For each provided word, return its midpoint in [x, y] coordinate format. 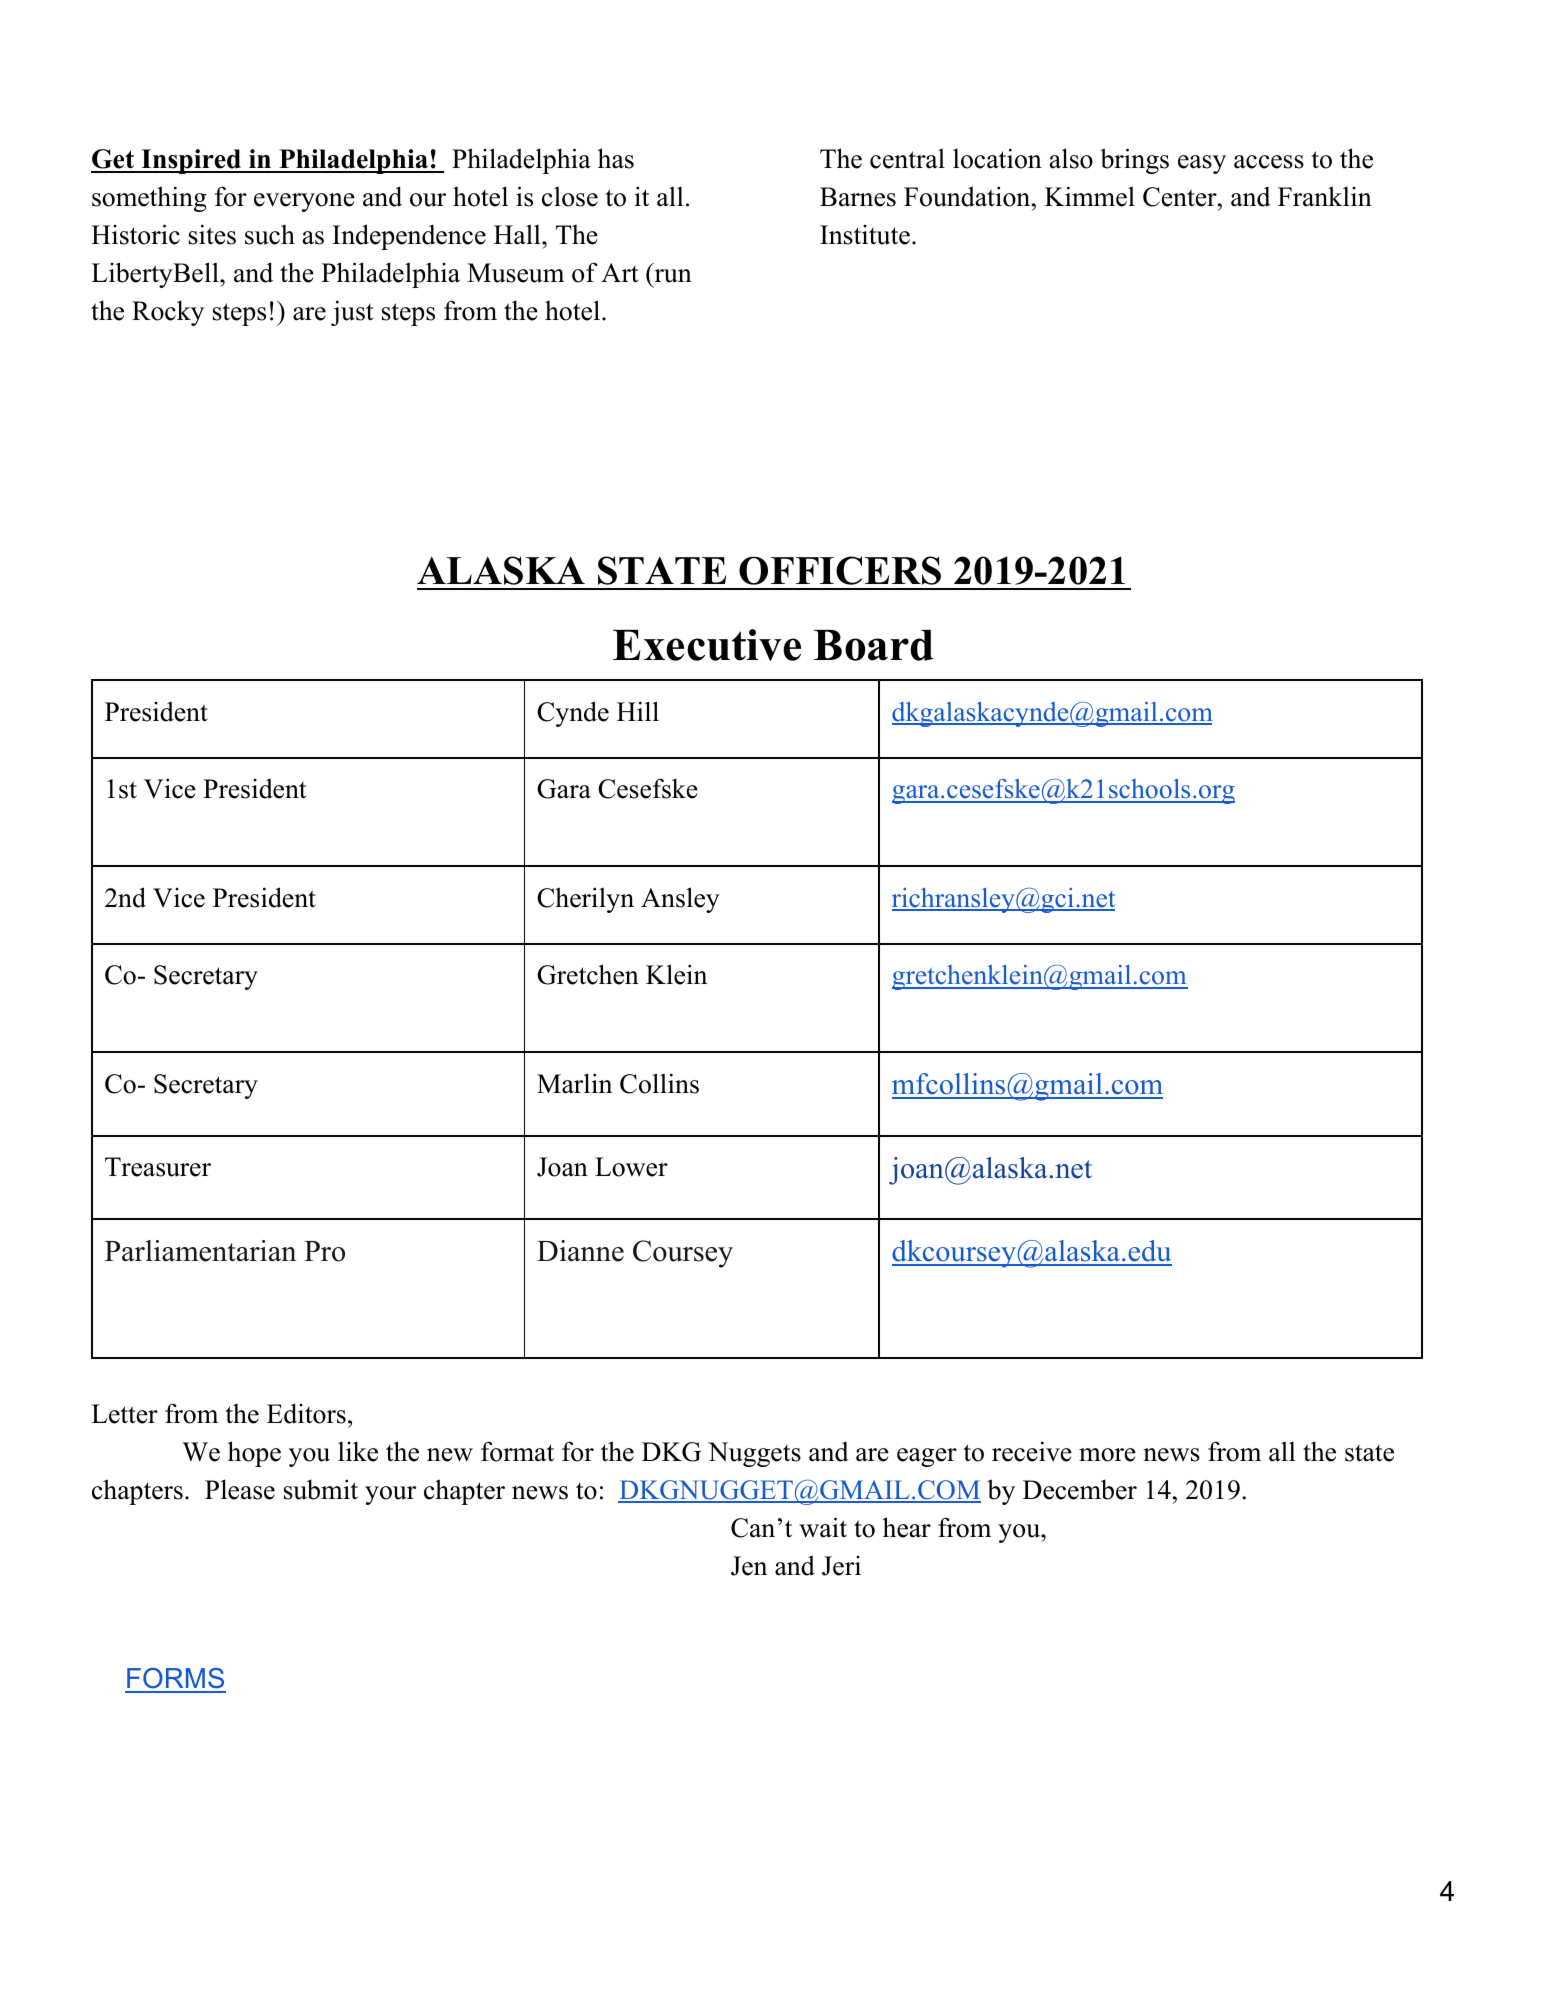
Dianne [580, 1251]
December [1080, 1489]
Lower [631, 1167]
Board [874, 645]
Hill [638, 711]
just [352, 313]
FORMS [175, 1680]
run [673, 276]
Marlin [574, 1083]
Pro [324, 1251]
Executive [707, 645]
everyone [304, 202]
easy [1202, 164]
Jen [749, 1566]
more [1107, 1455]
